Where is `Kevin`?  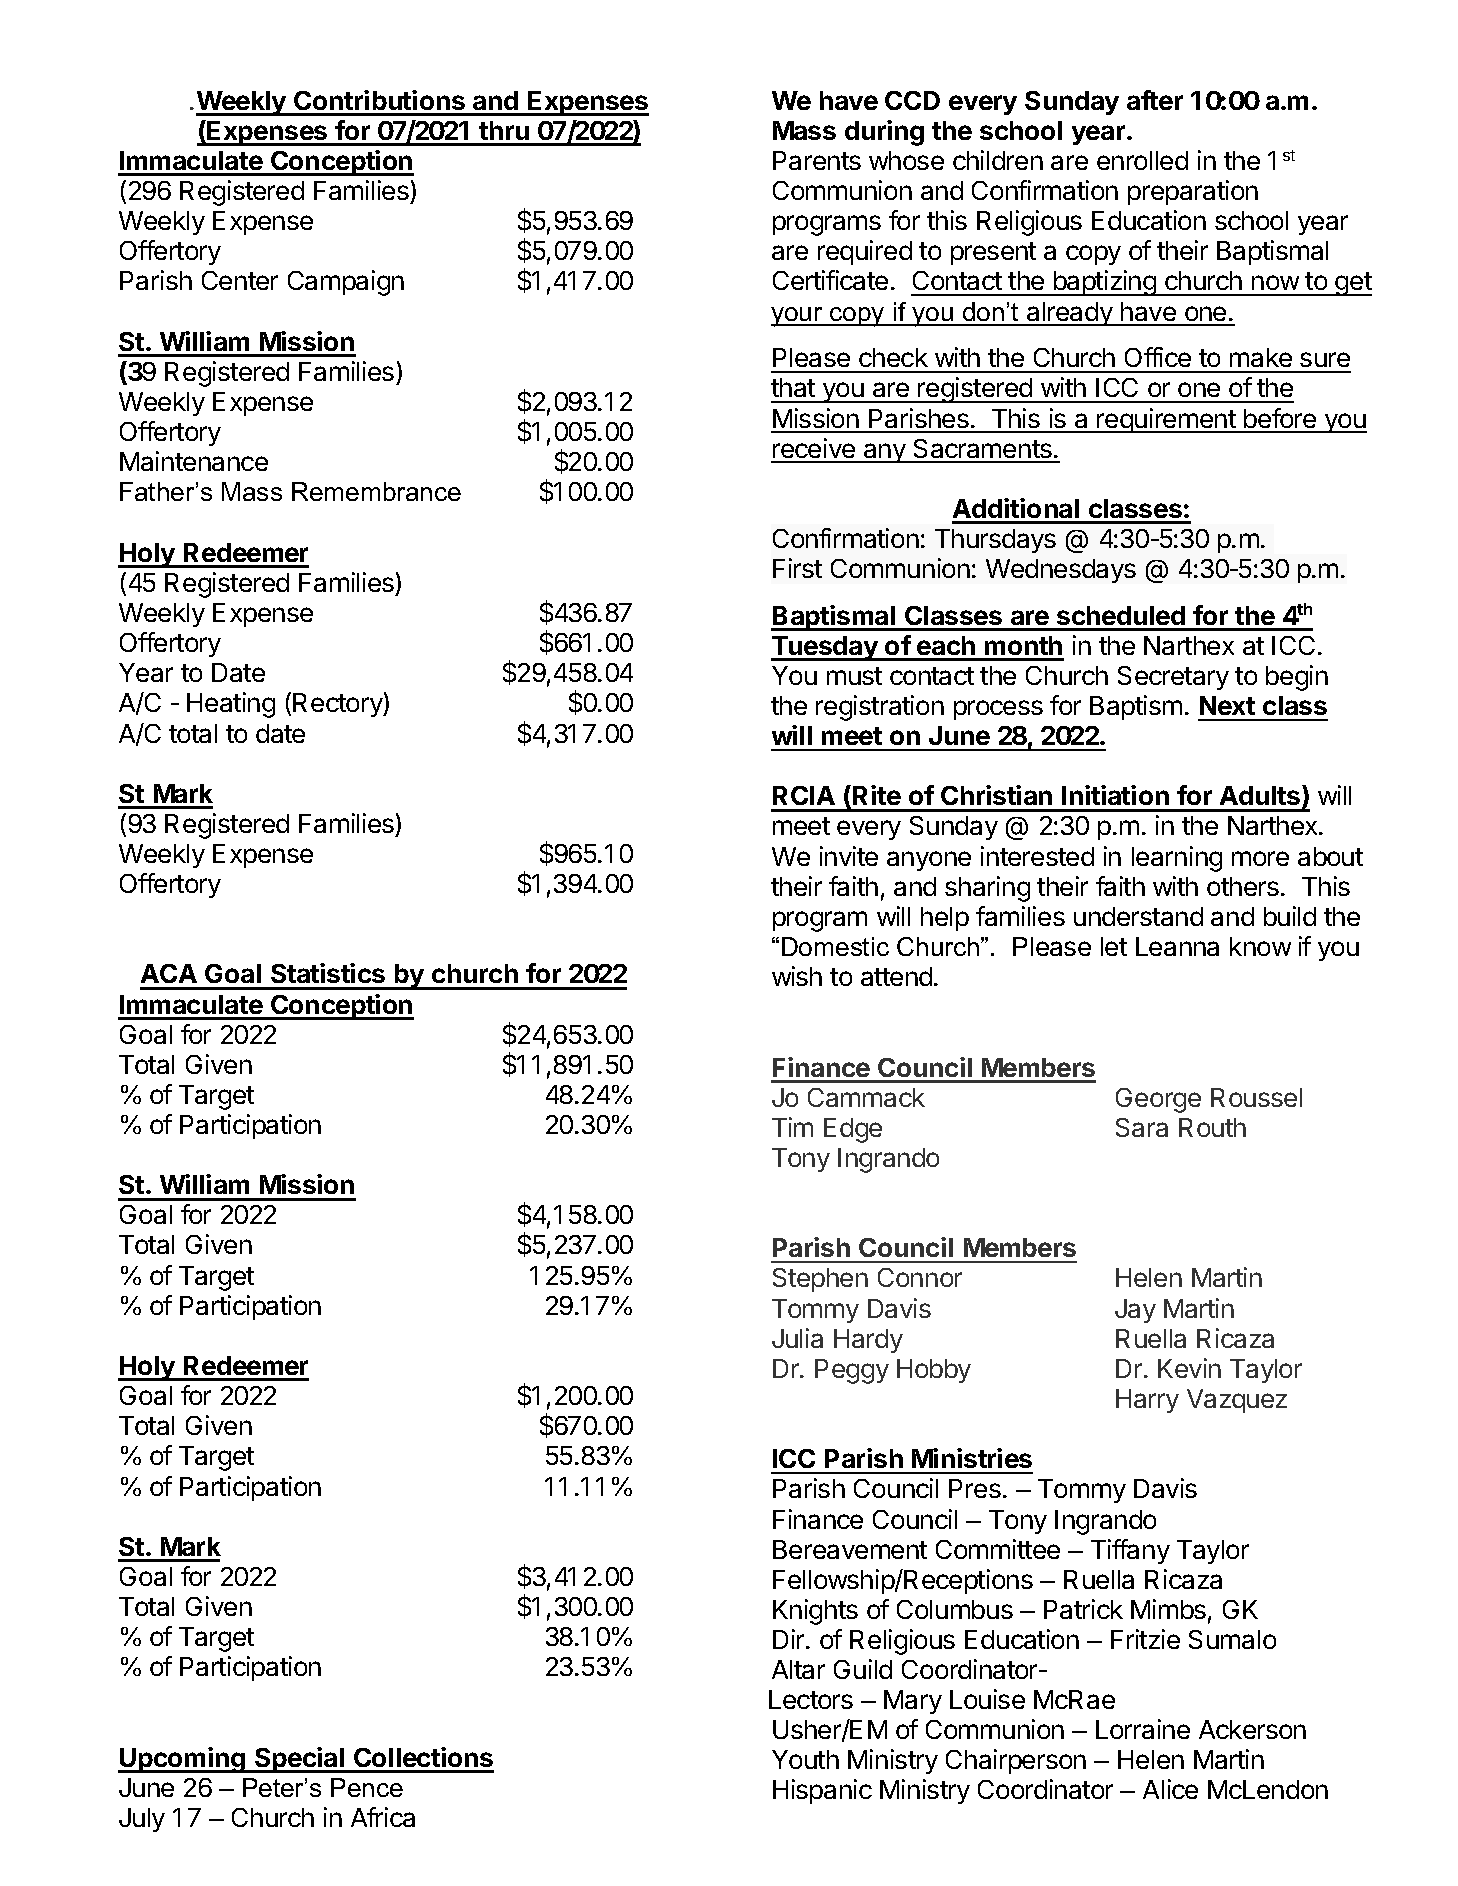
Kevin is located at coordinates (1189, 1368).
